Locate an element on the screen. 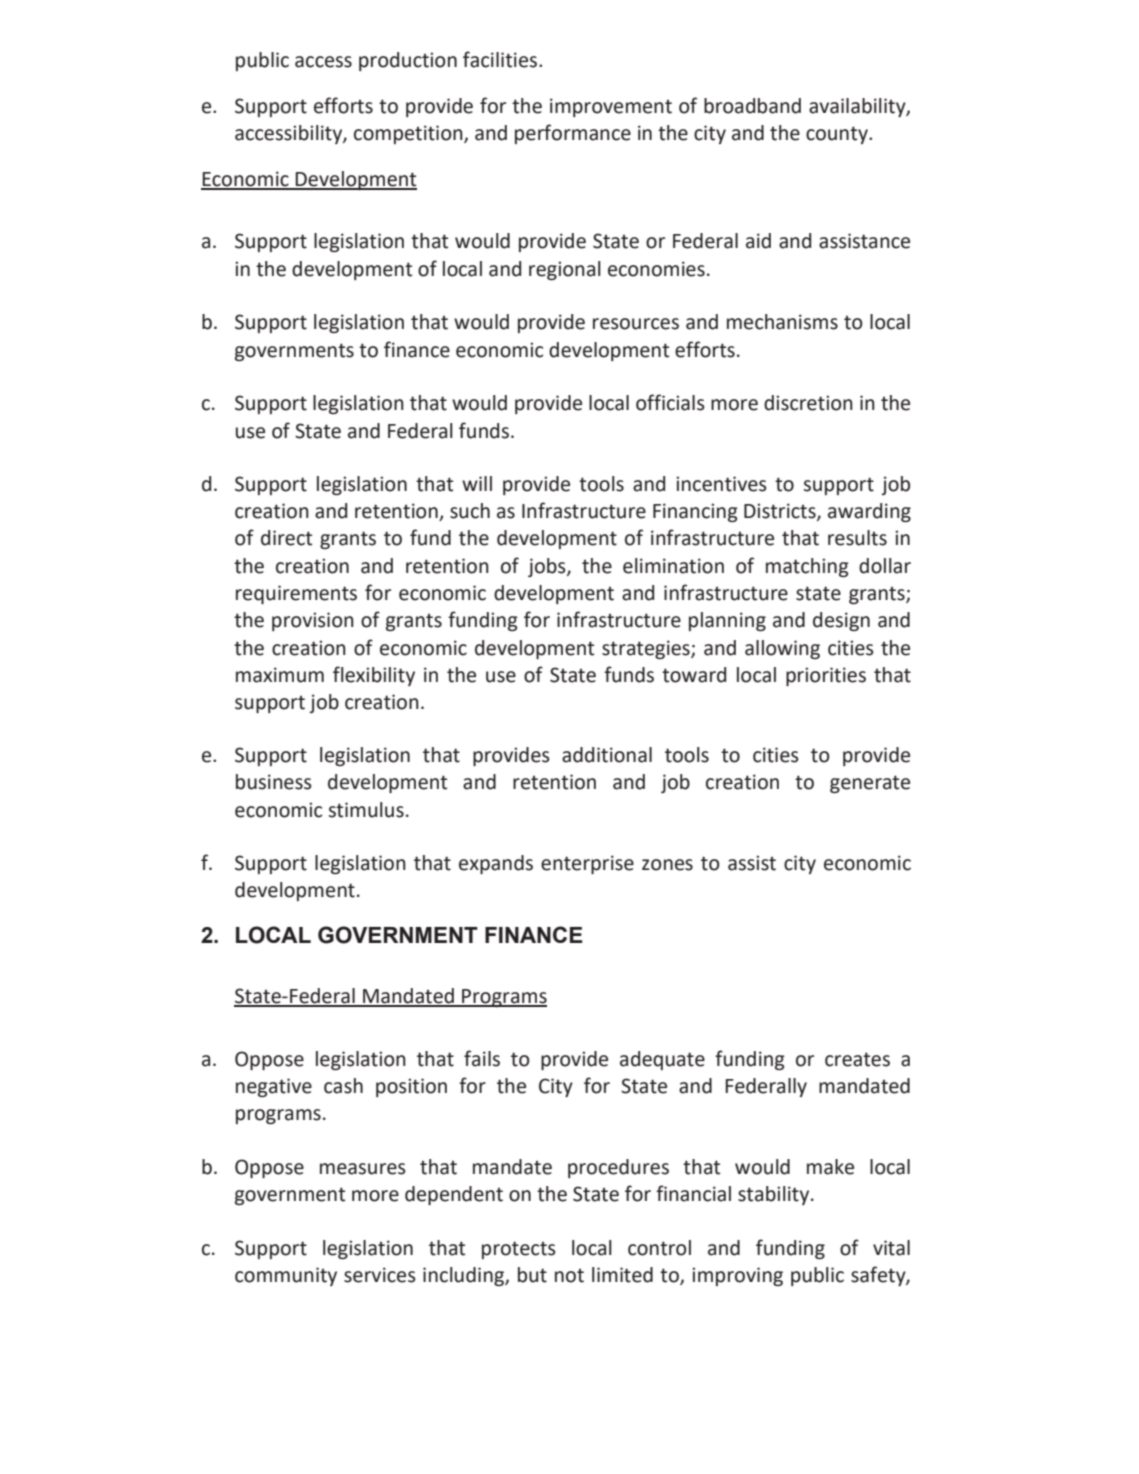  improvement is located at coordinates (611, 107).
